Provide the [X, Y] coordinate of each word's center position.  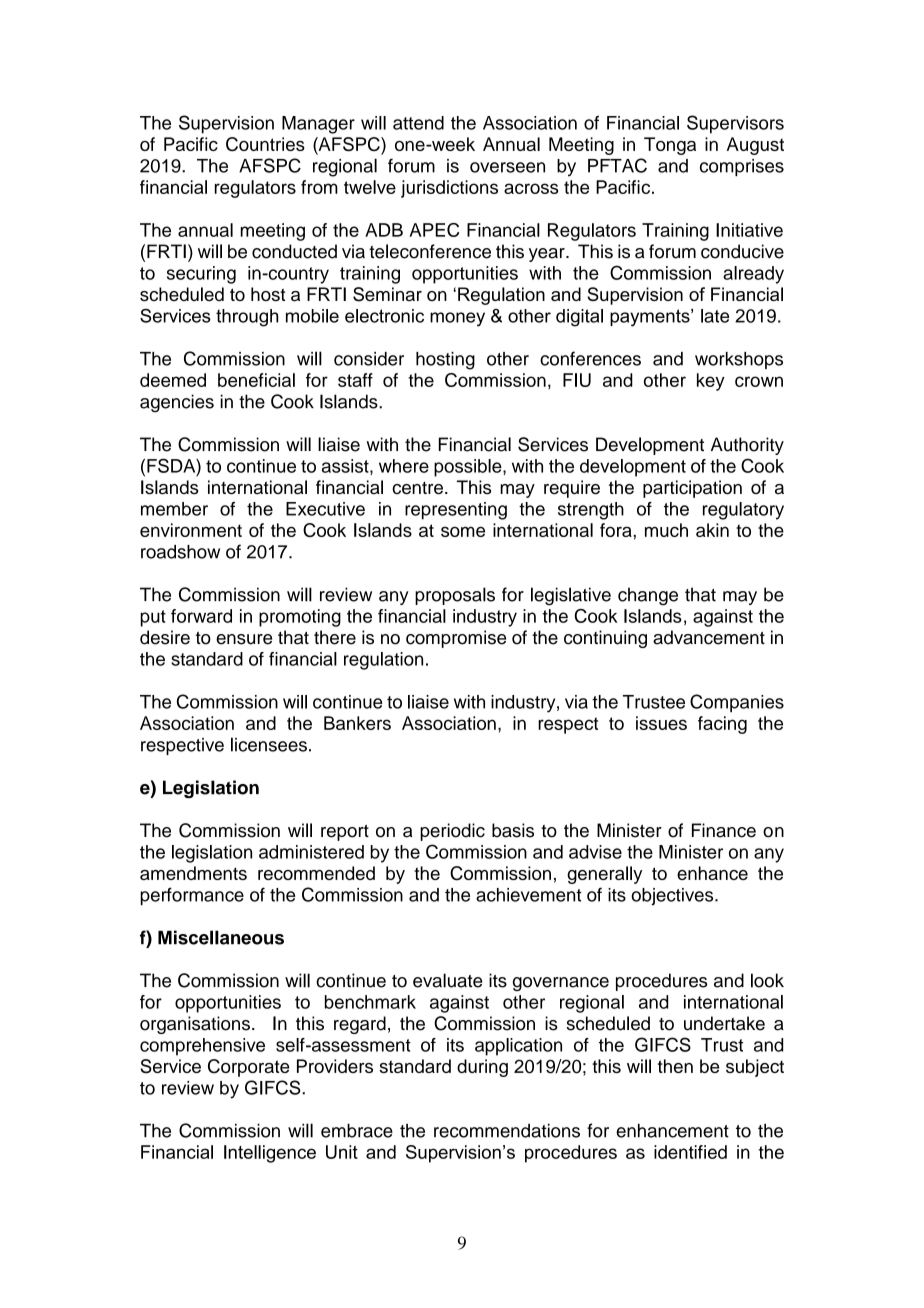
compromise [456, 639]
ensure [244, 639]
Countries [265, 144]
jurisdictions [449, 189]
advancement [709, 637]
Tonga [670, 146]
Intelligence [270, 1154]
